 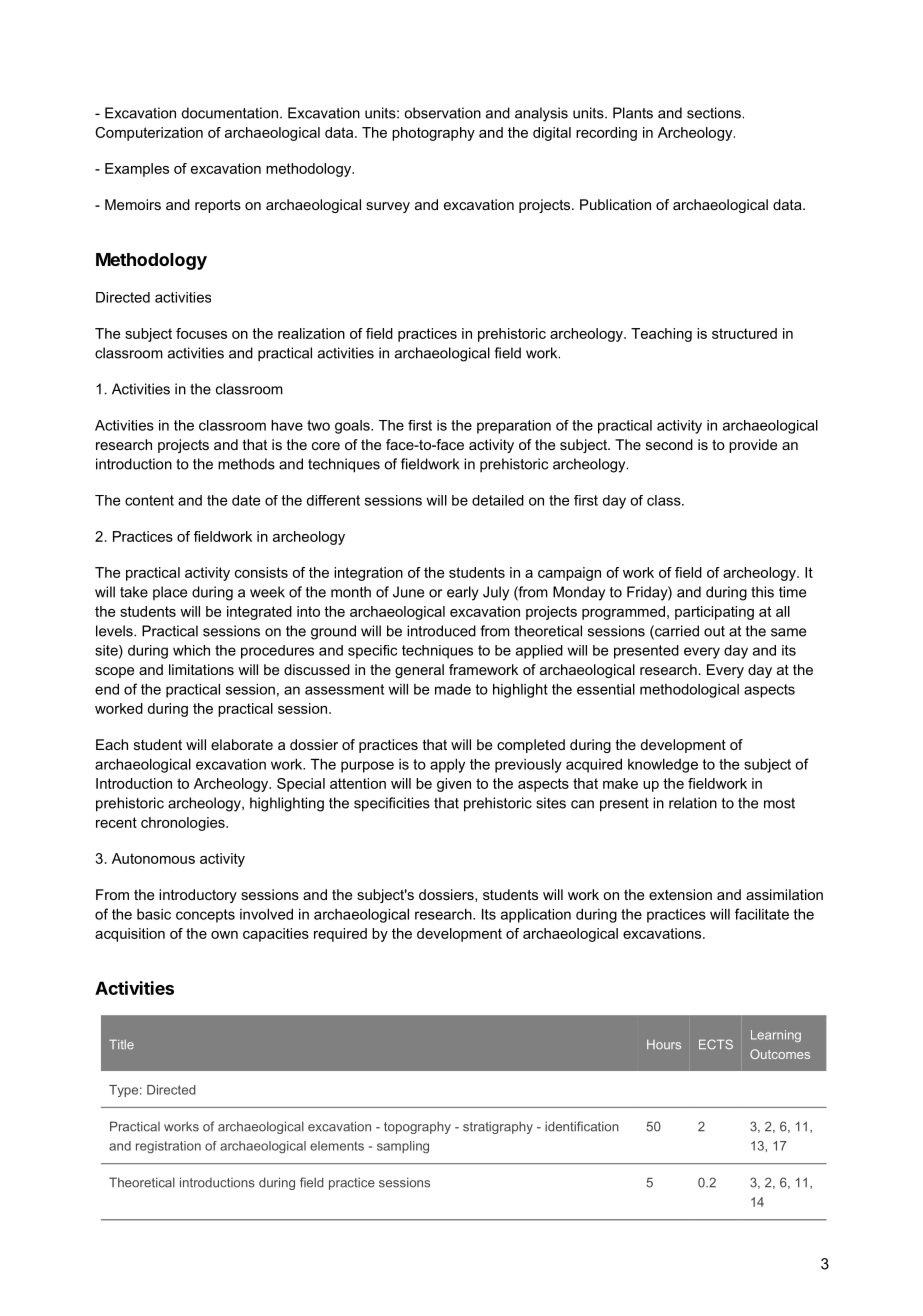 What do you see at coordinates (680, 894) in the page?
I see `extension` at bounding box center [680, 894].
